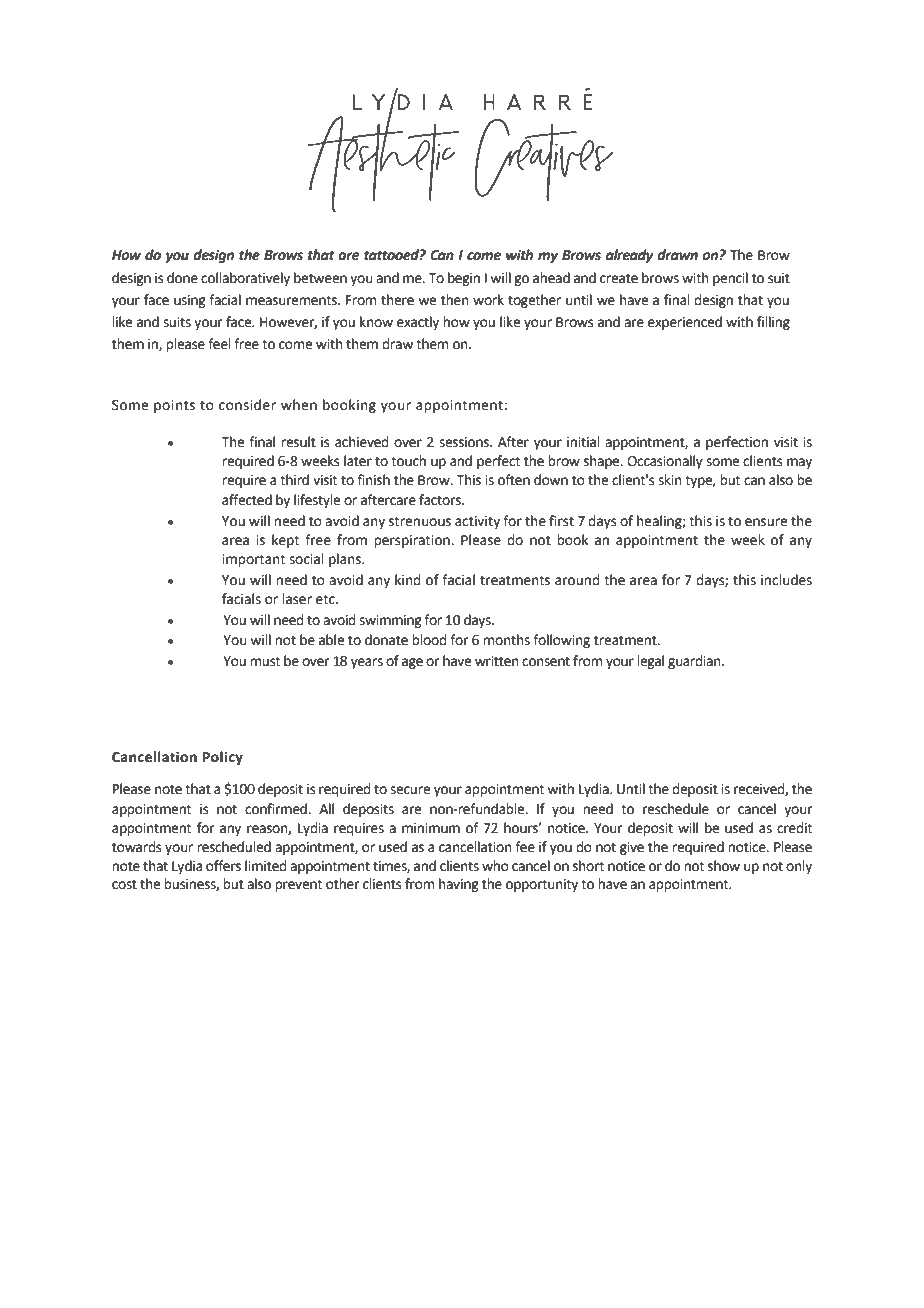 The image size is (924, 1308). I want to click on done, so click(182, 278).
